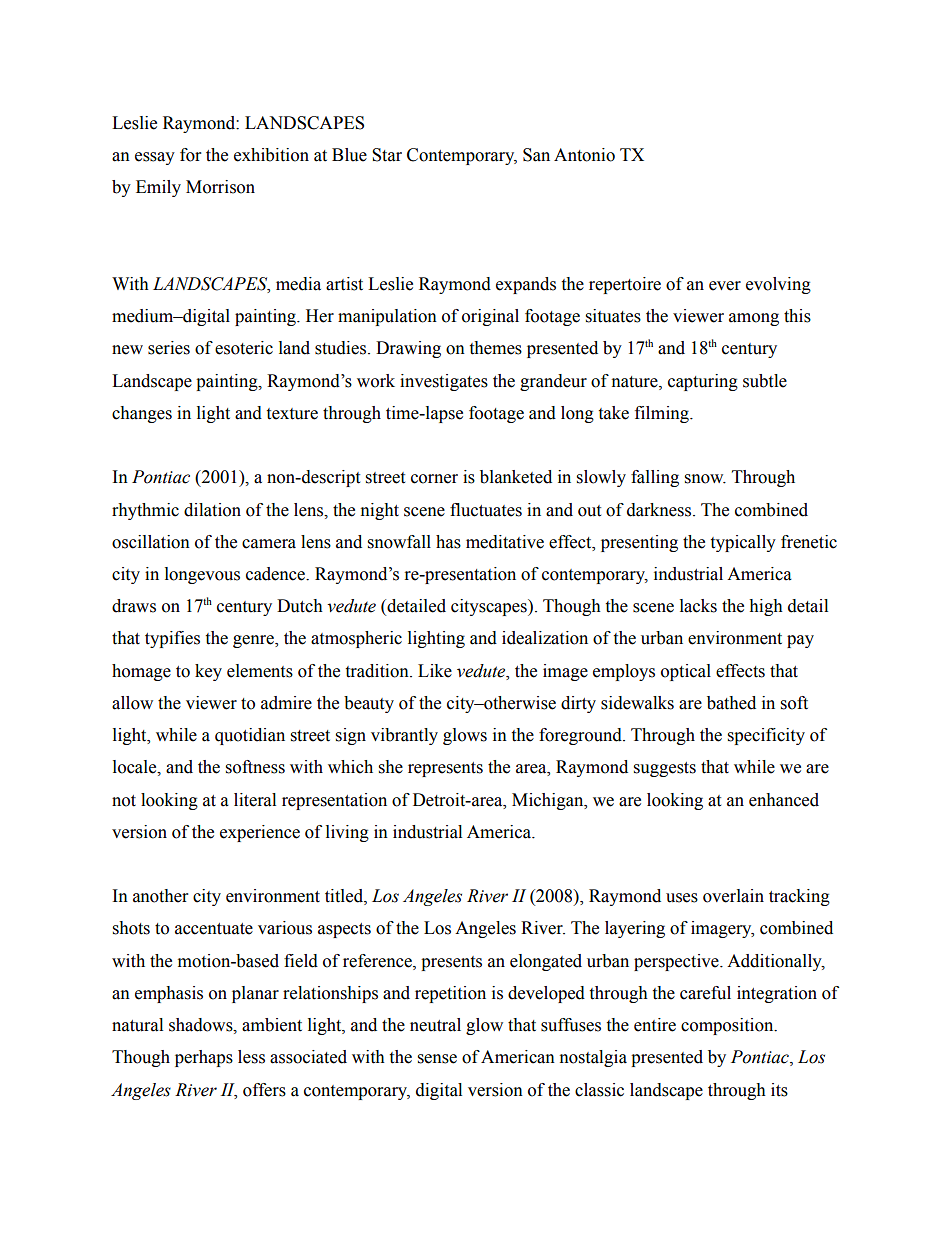  What do you see at coordinates (437, 1059) in the screenshot?
I see `sense` at bounding box center [437, 1059].
